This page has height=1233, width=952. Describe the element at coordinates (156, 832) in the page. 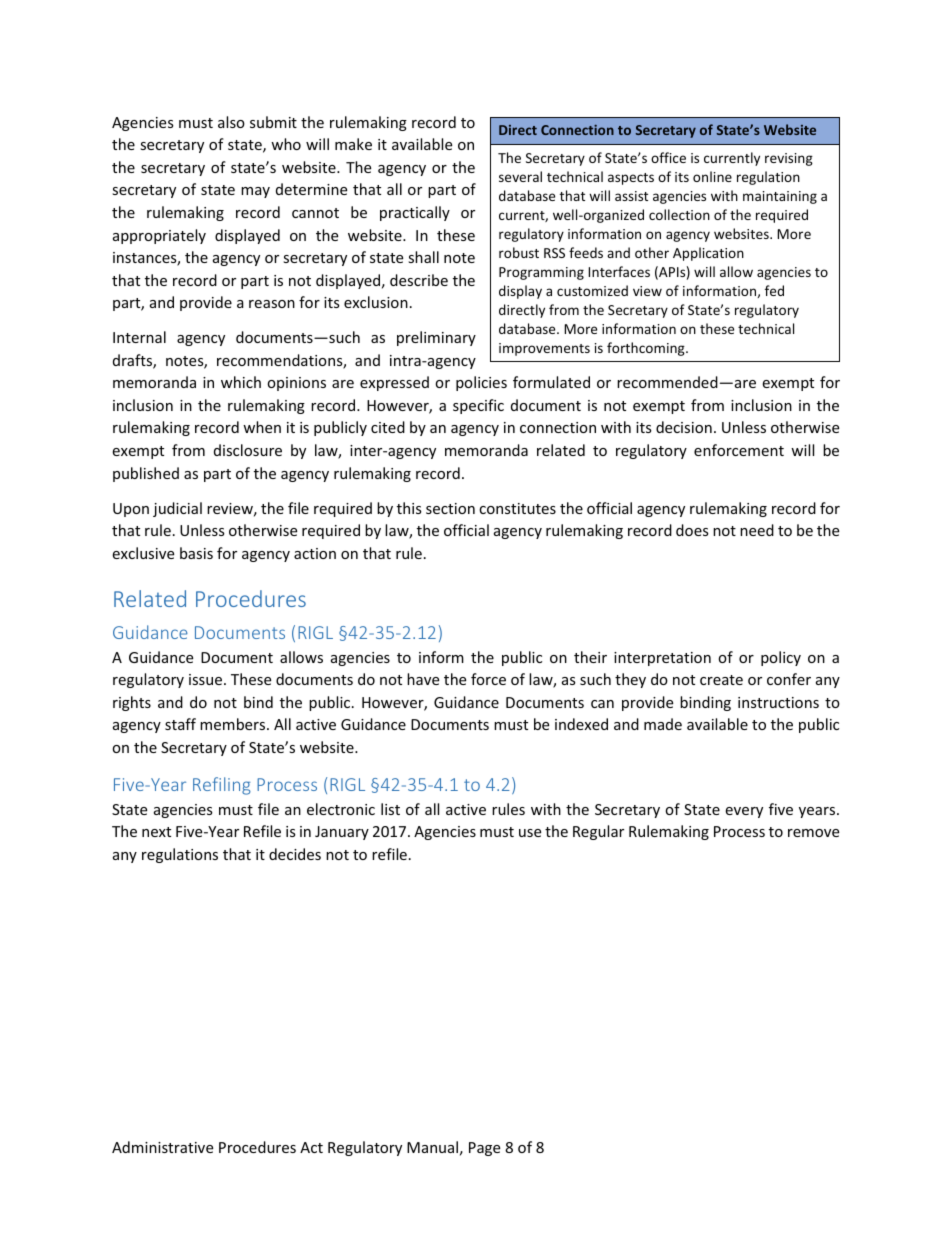

I see `next` at that location.
